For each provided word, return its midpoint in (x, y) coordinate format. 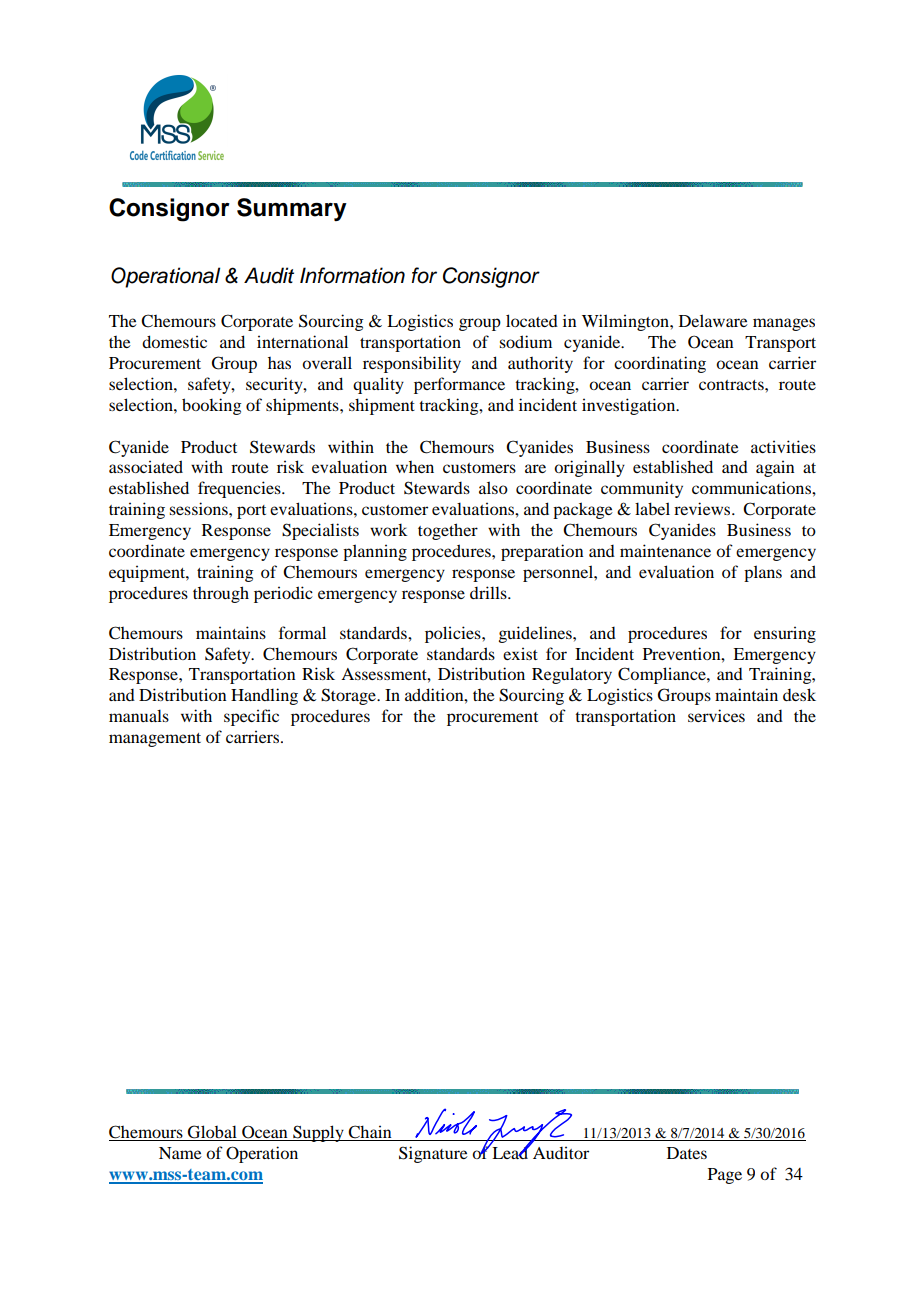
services (716, 715)
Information (352, 275)
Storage (349, 696)
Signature (433, 1154)
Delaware (713, 320)
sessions (199, 508)
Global (212, 1133)
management (155, 740)
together (448, 531)
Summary (292, 209)
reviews (703, 508)
